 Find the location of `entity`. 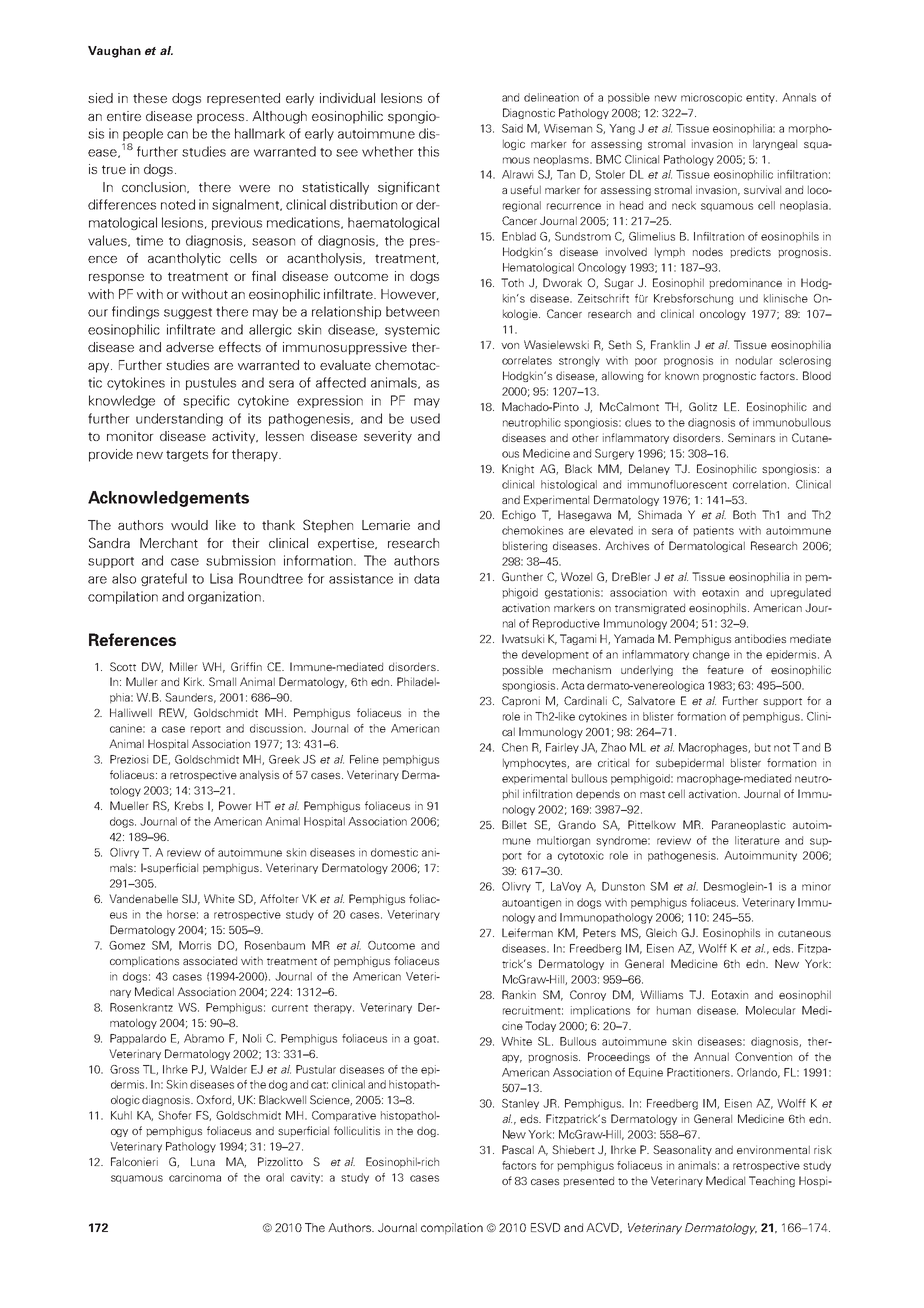

entity is located at coordinates (761, 98).
